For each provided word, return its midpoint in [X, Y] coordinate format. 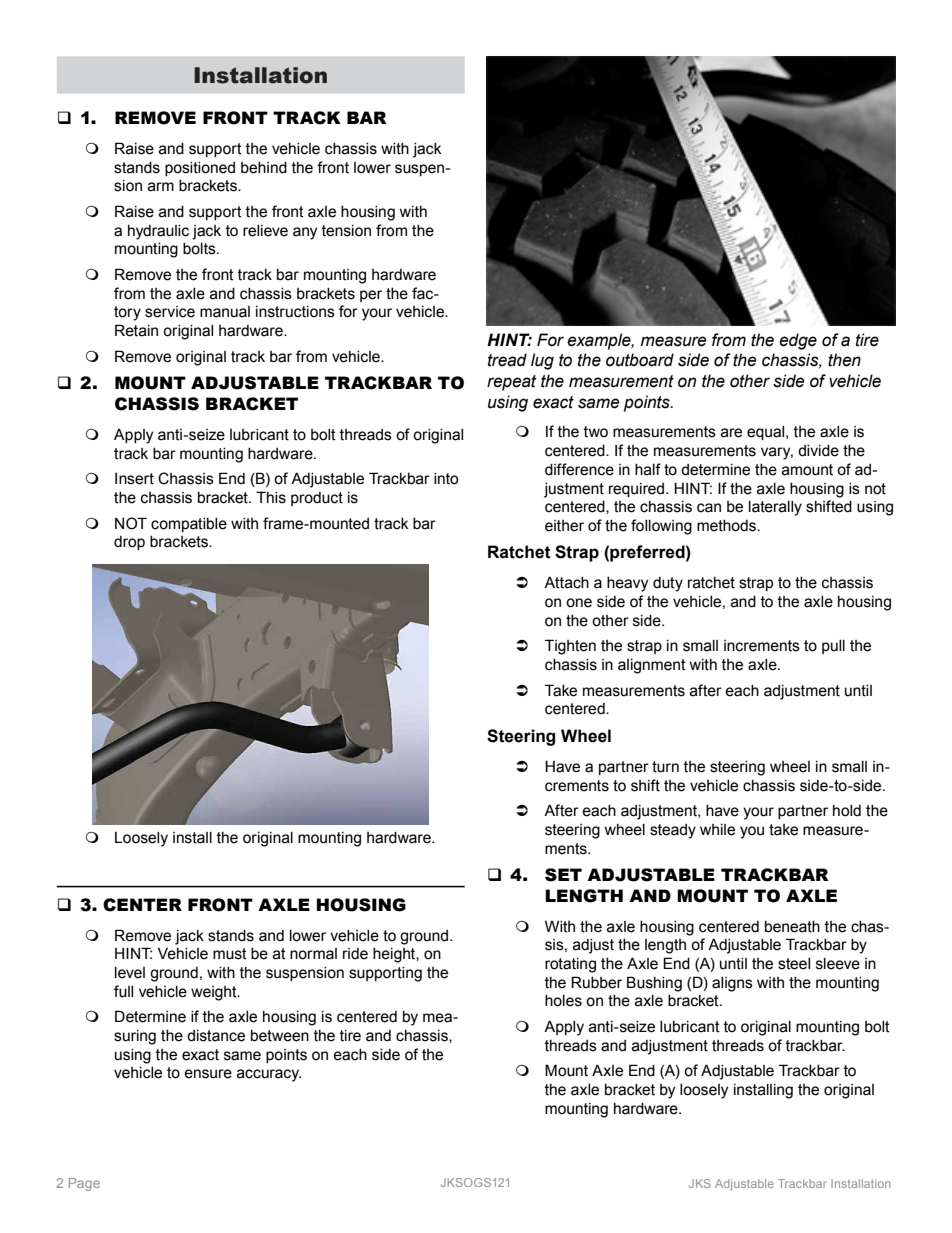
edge [798, 341]
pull [833, 647]
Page [84, 1184]
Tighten [570, 647]
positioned [200, 169]
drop [129, 543]
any [305, 233]
